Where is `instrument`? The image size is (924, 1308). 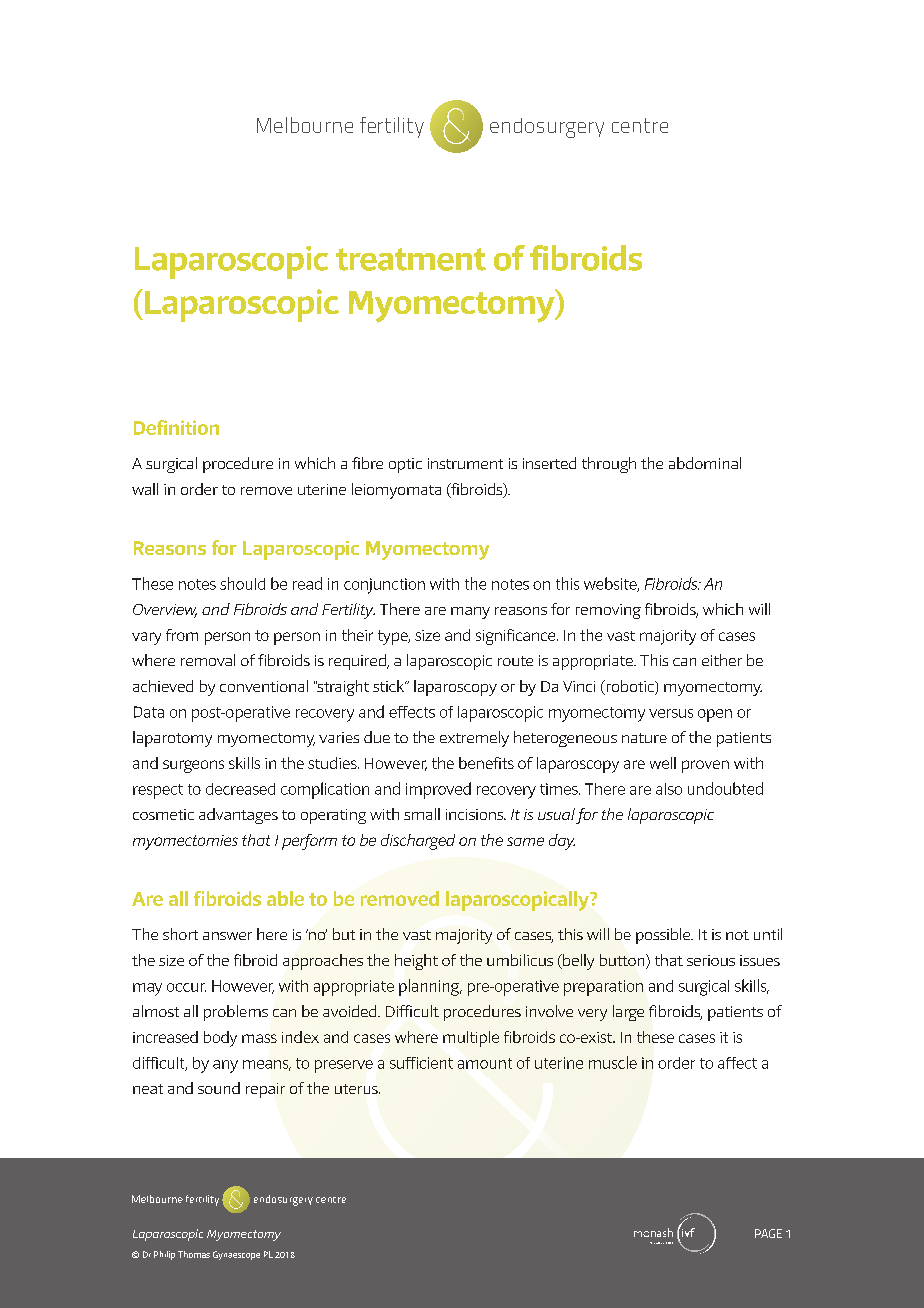
instrument is located at coordinates (465, 463).
